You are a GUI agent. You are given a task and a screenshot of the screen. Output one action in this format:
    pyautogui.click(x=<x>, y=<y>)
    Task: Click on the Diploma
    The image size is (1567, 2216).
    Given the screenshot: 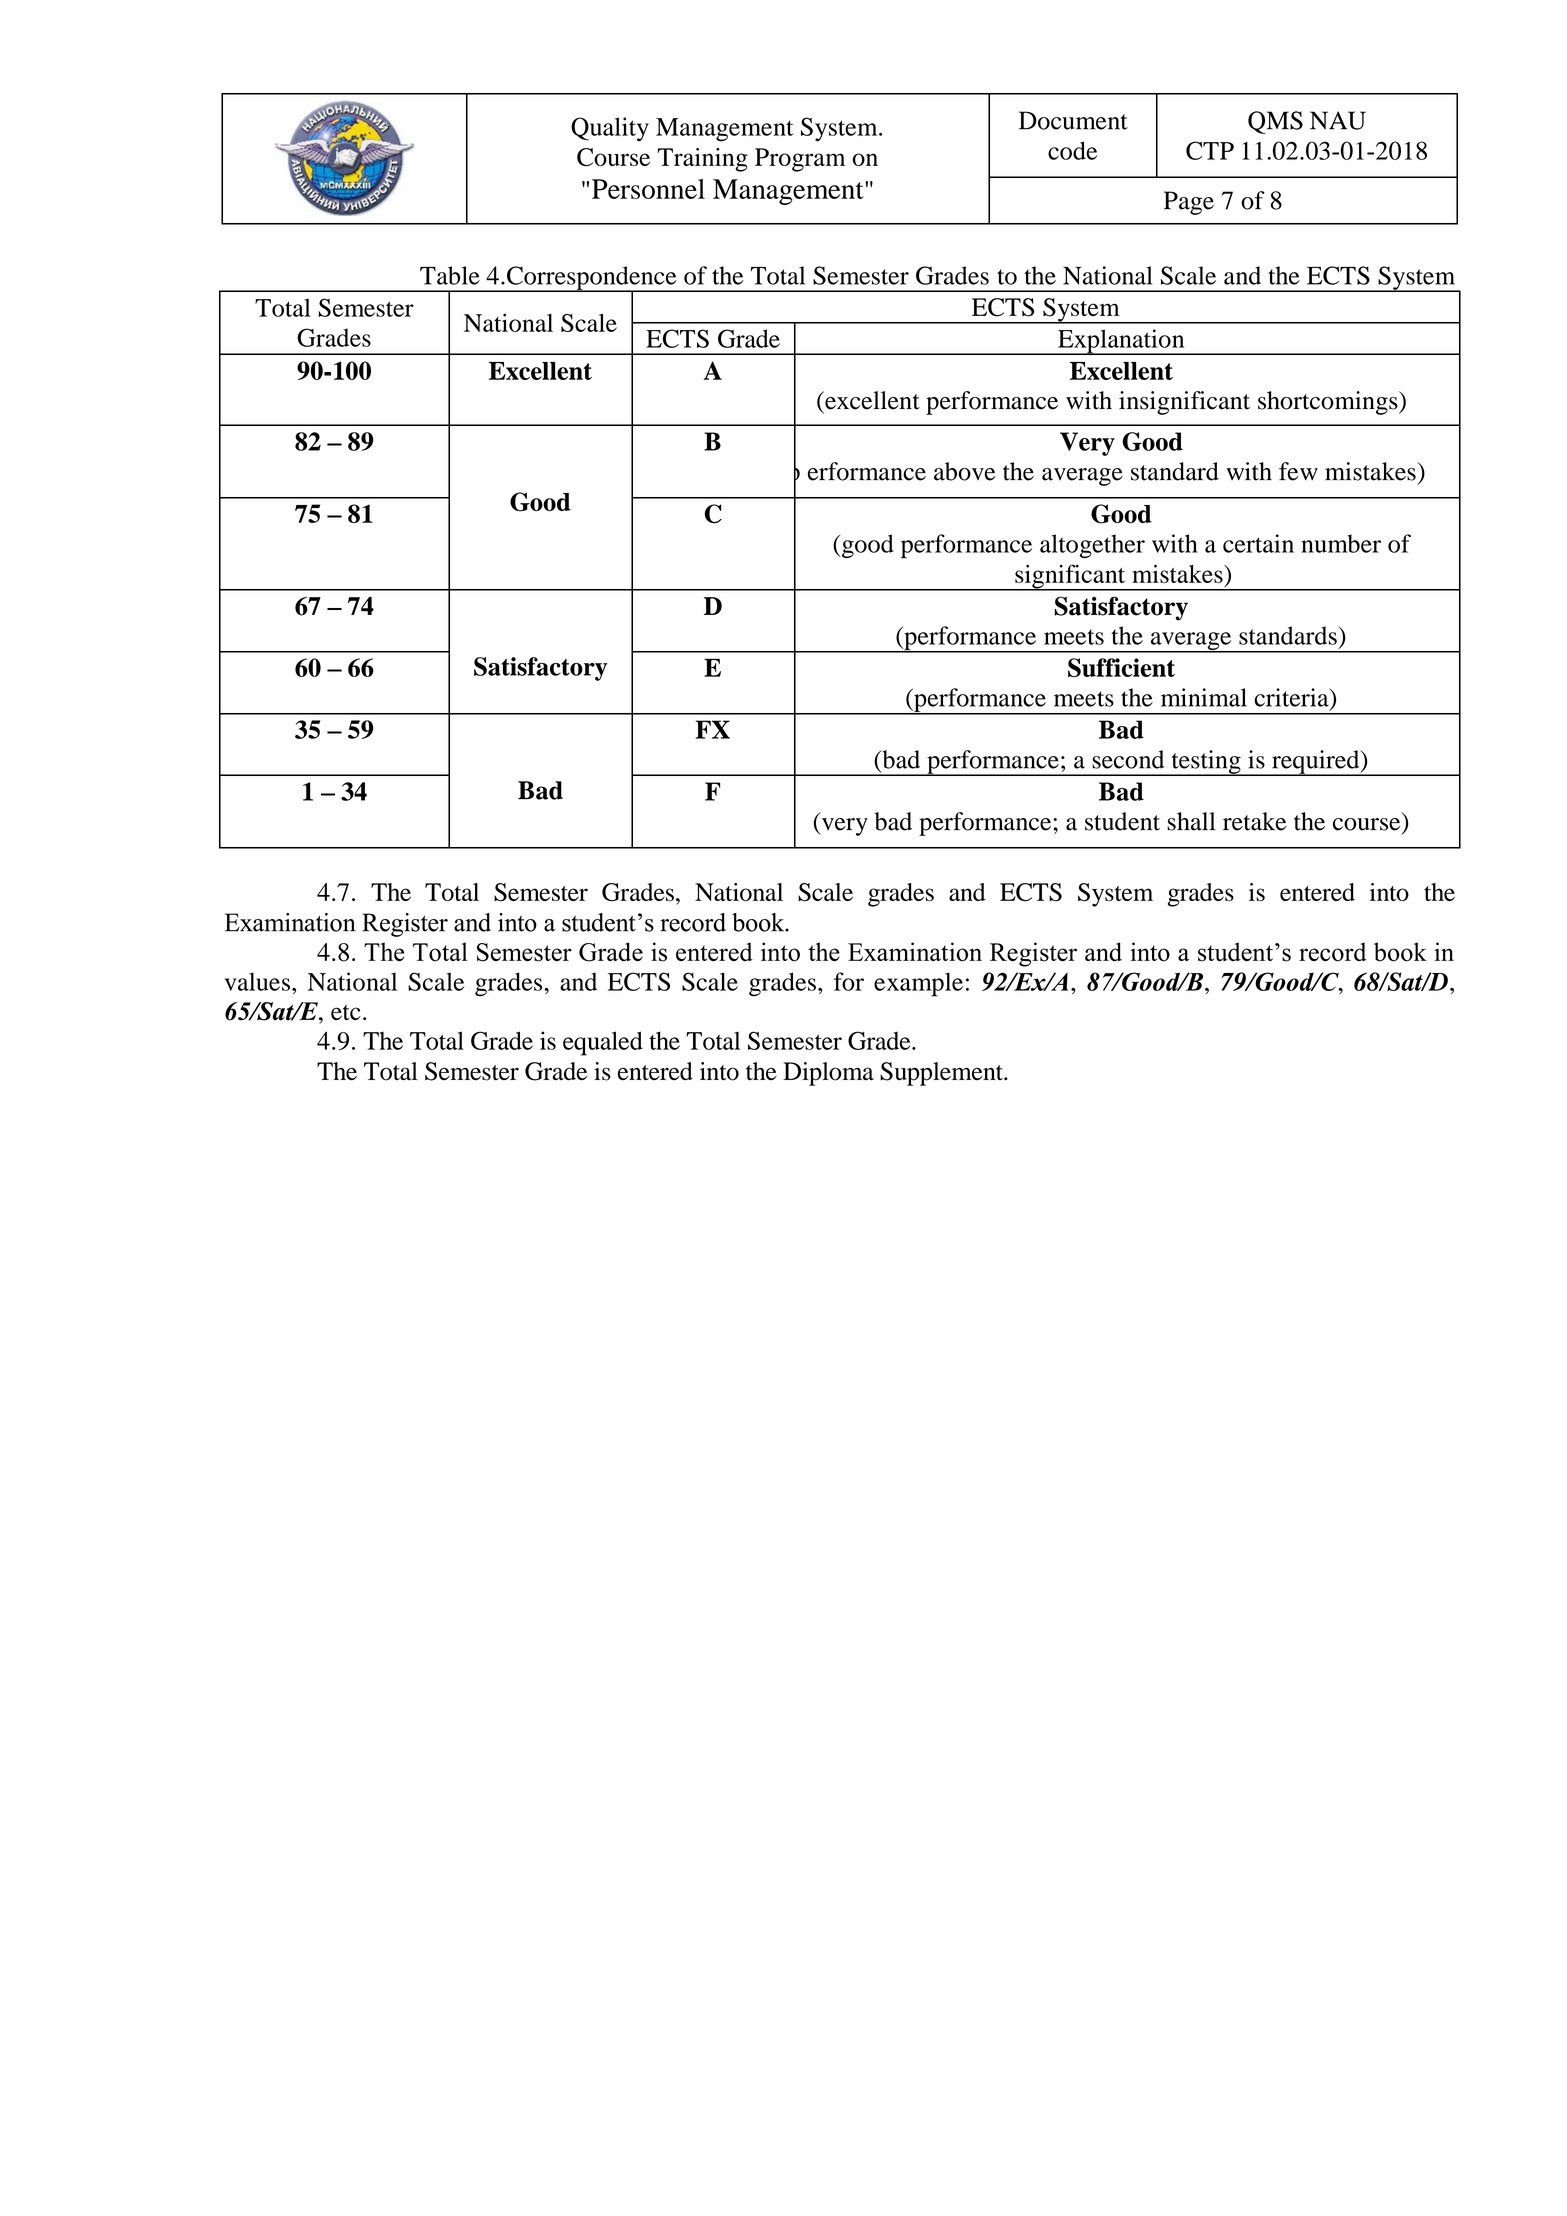 What is the action you would take?
    pyautogui.click(x=828, y=1074)
